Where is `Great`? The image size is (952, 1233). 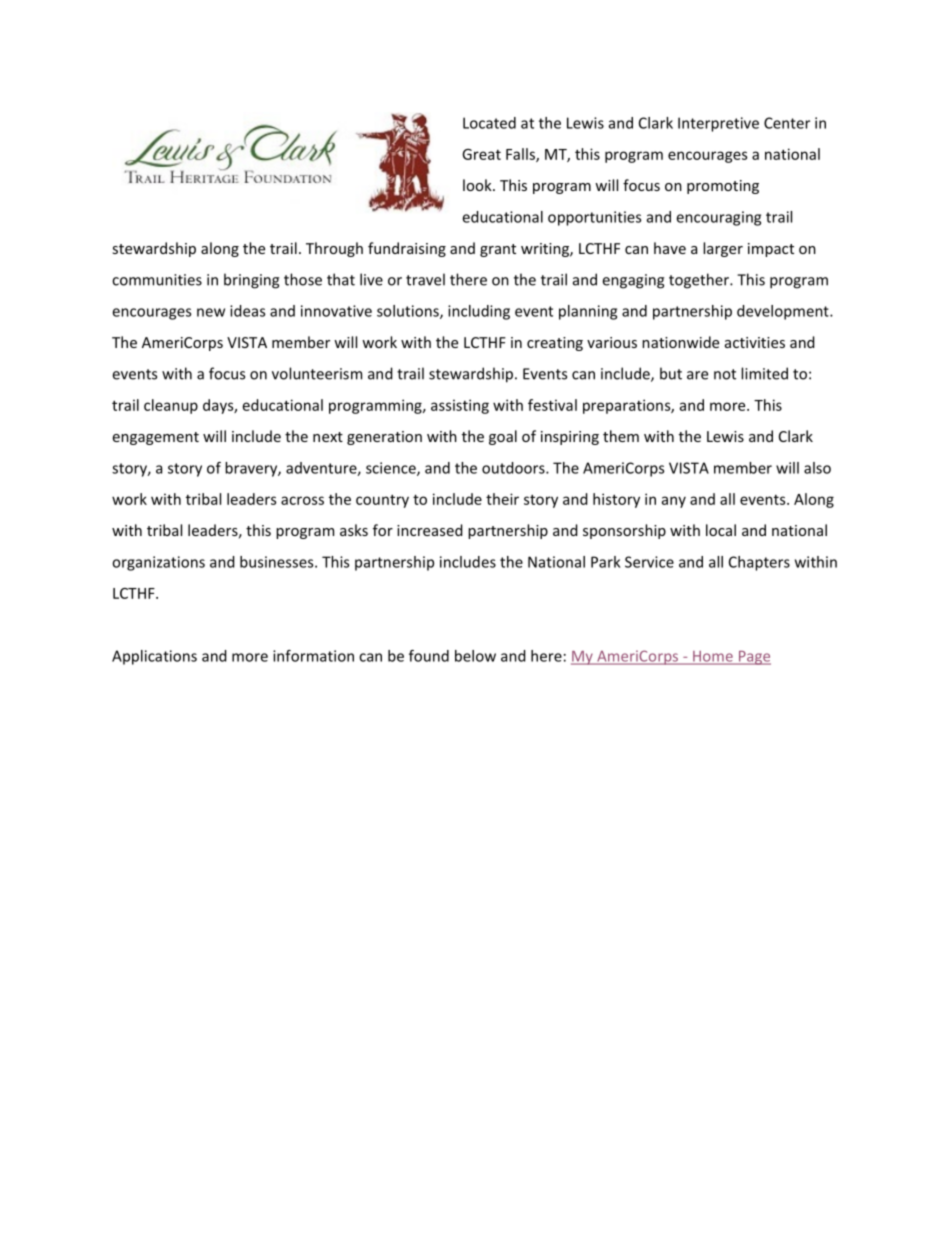
Great is located at coordinates (481, 154).
